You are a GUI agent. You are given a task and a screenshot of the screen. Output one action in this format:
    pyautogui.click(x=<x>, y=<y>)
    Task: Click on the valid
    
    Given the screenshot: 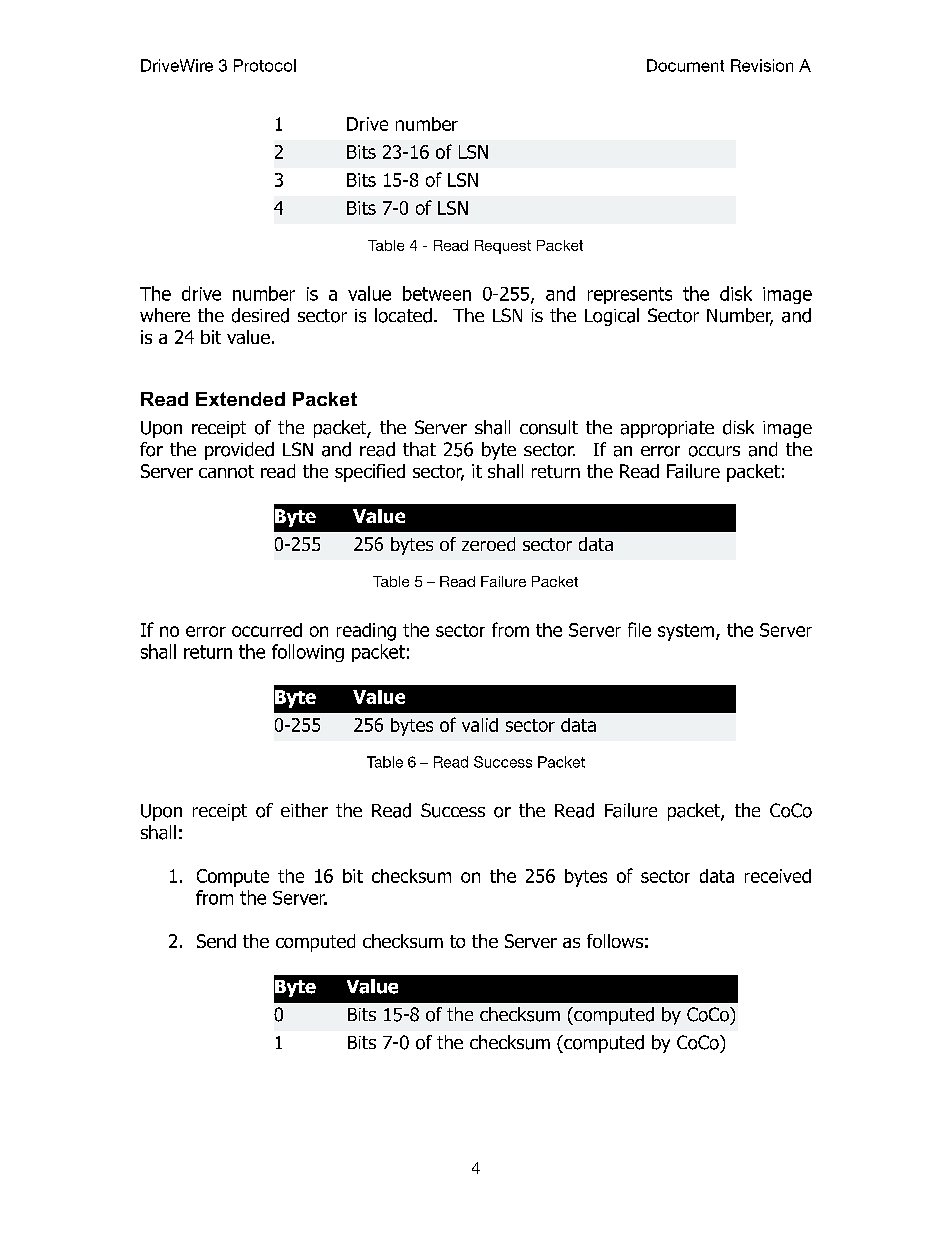 What is the action you would take?
    pyautogui.click(x=480, y=725)
